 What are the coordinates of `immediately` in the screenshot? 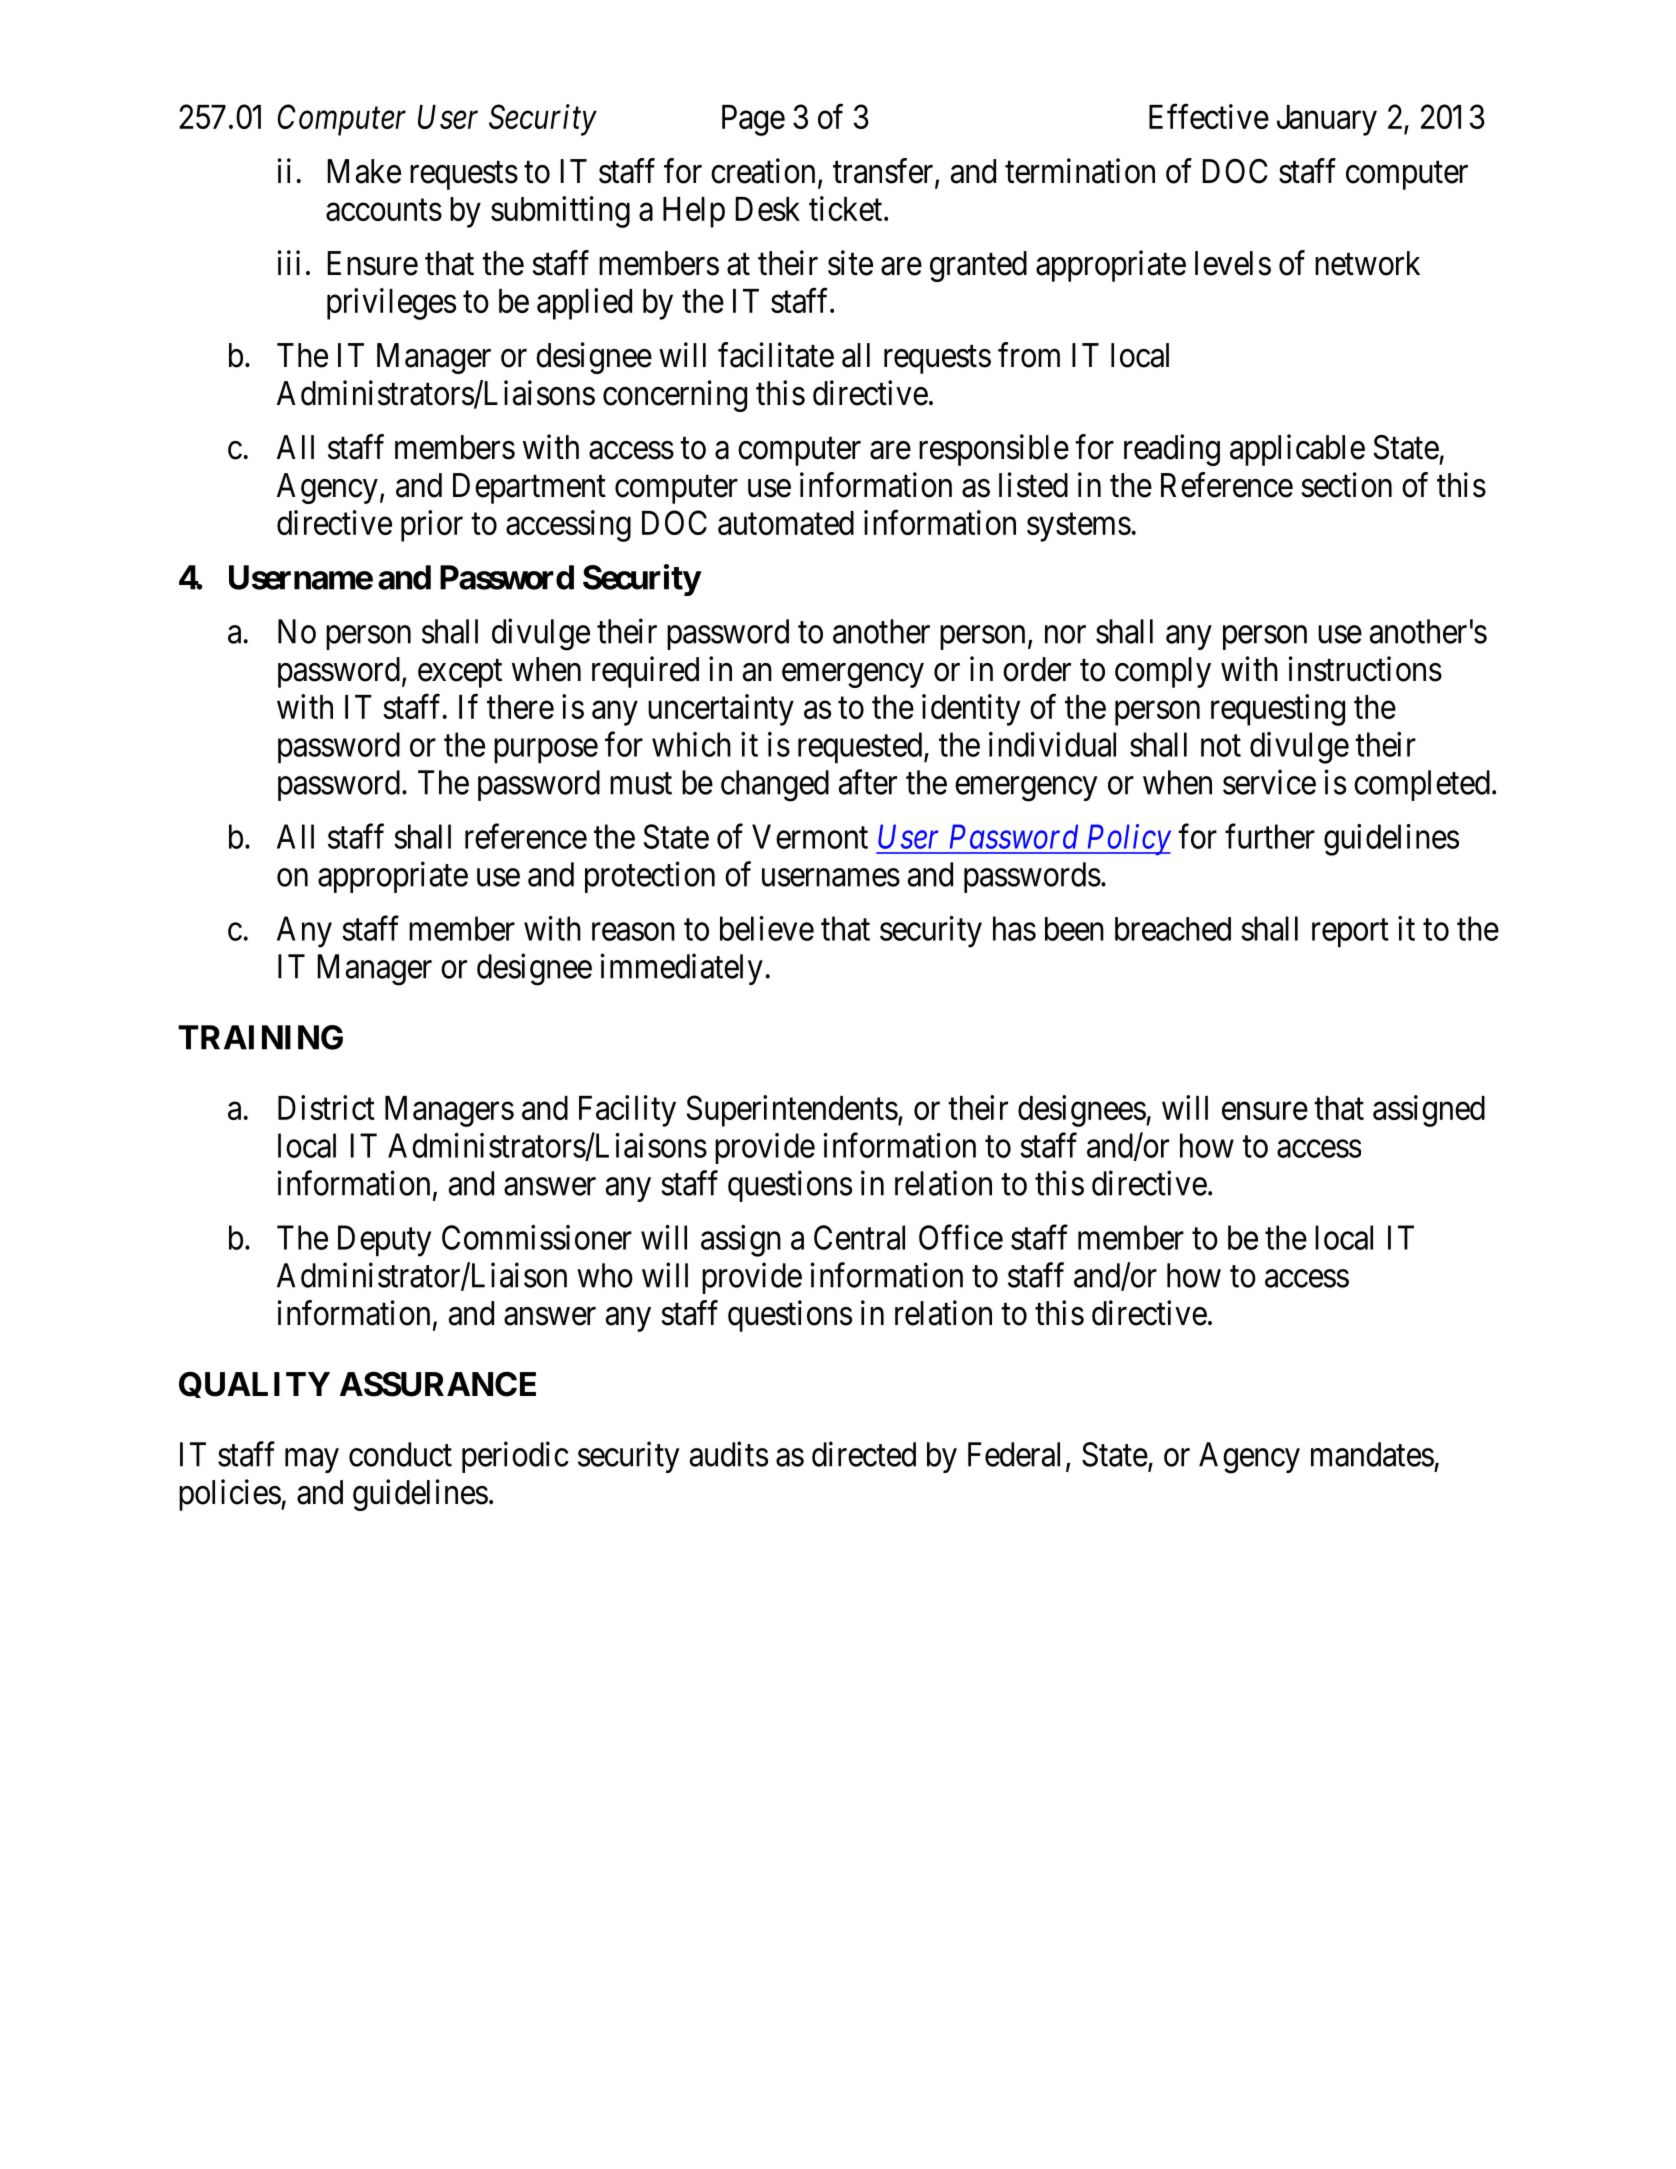 It's located at (682, 969).
